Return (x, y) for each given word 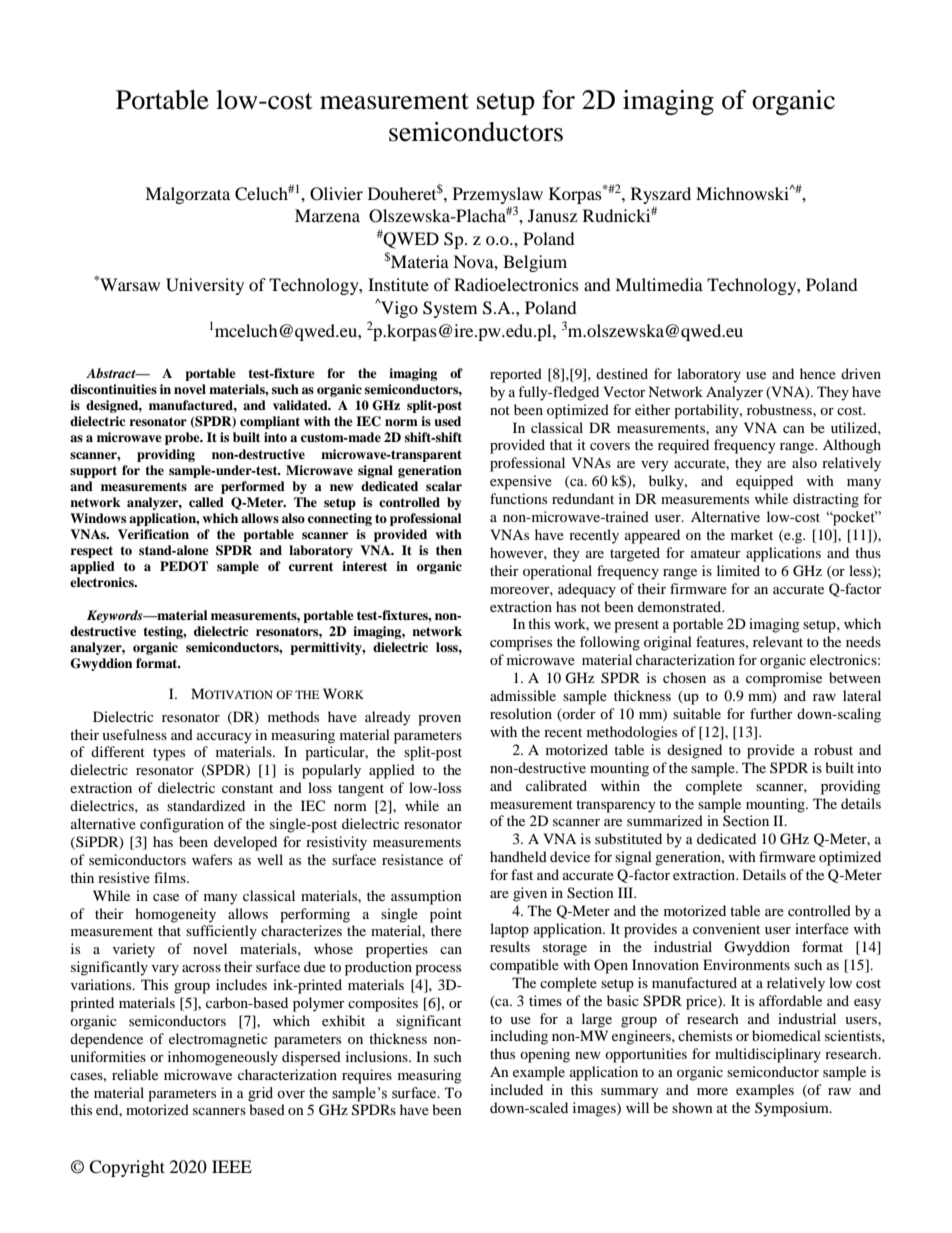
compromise (784, 679)
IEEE (232, 1166)
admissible (523, 695)
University (205, 286)
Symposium (793, 1109)
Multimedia (659, 284)
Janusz (552, 215)
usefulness (134, 734)
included (516, 1089)
